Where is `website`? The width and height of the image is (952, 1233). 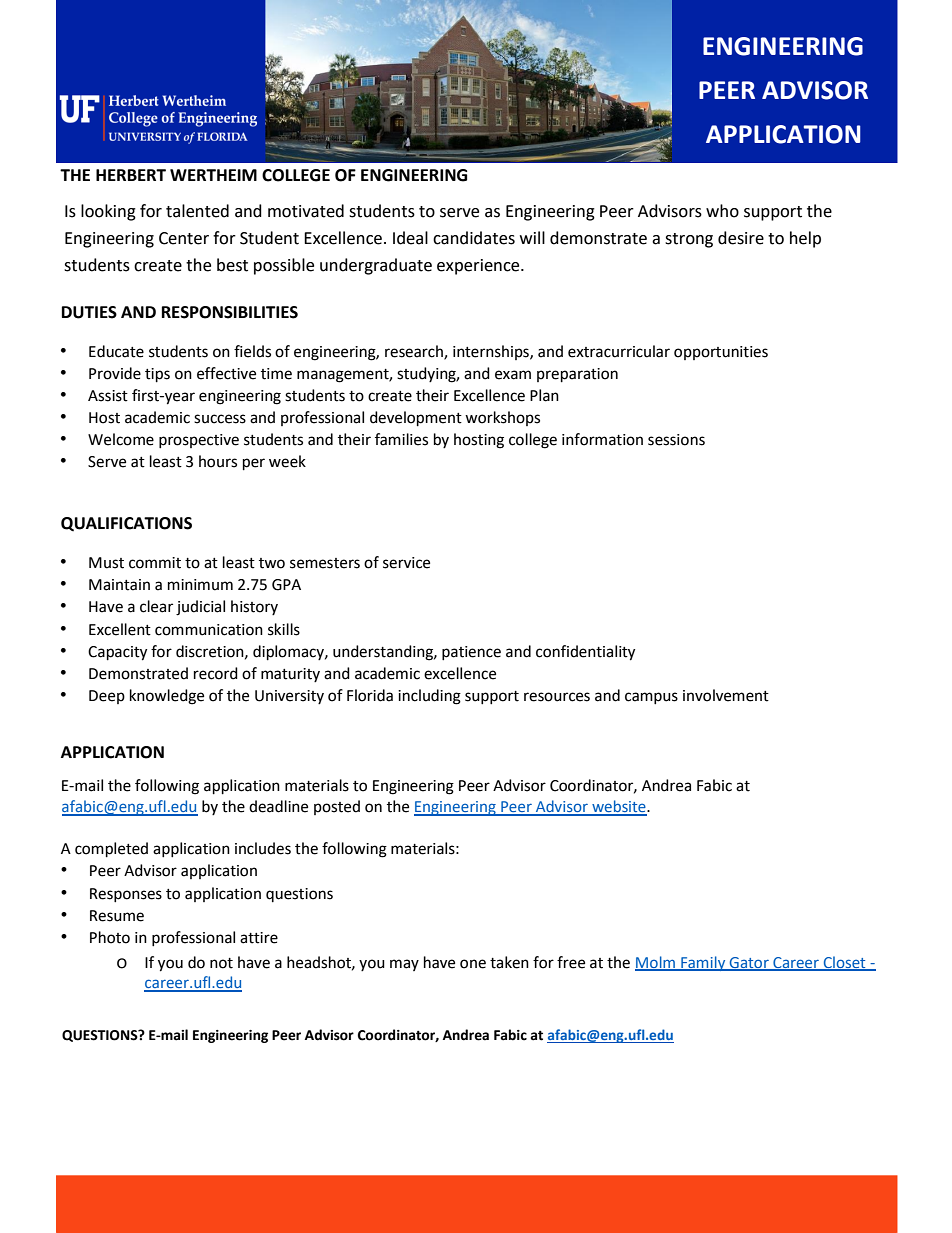 website is located at coordinates (619, 807).
